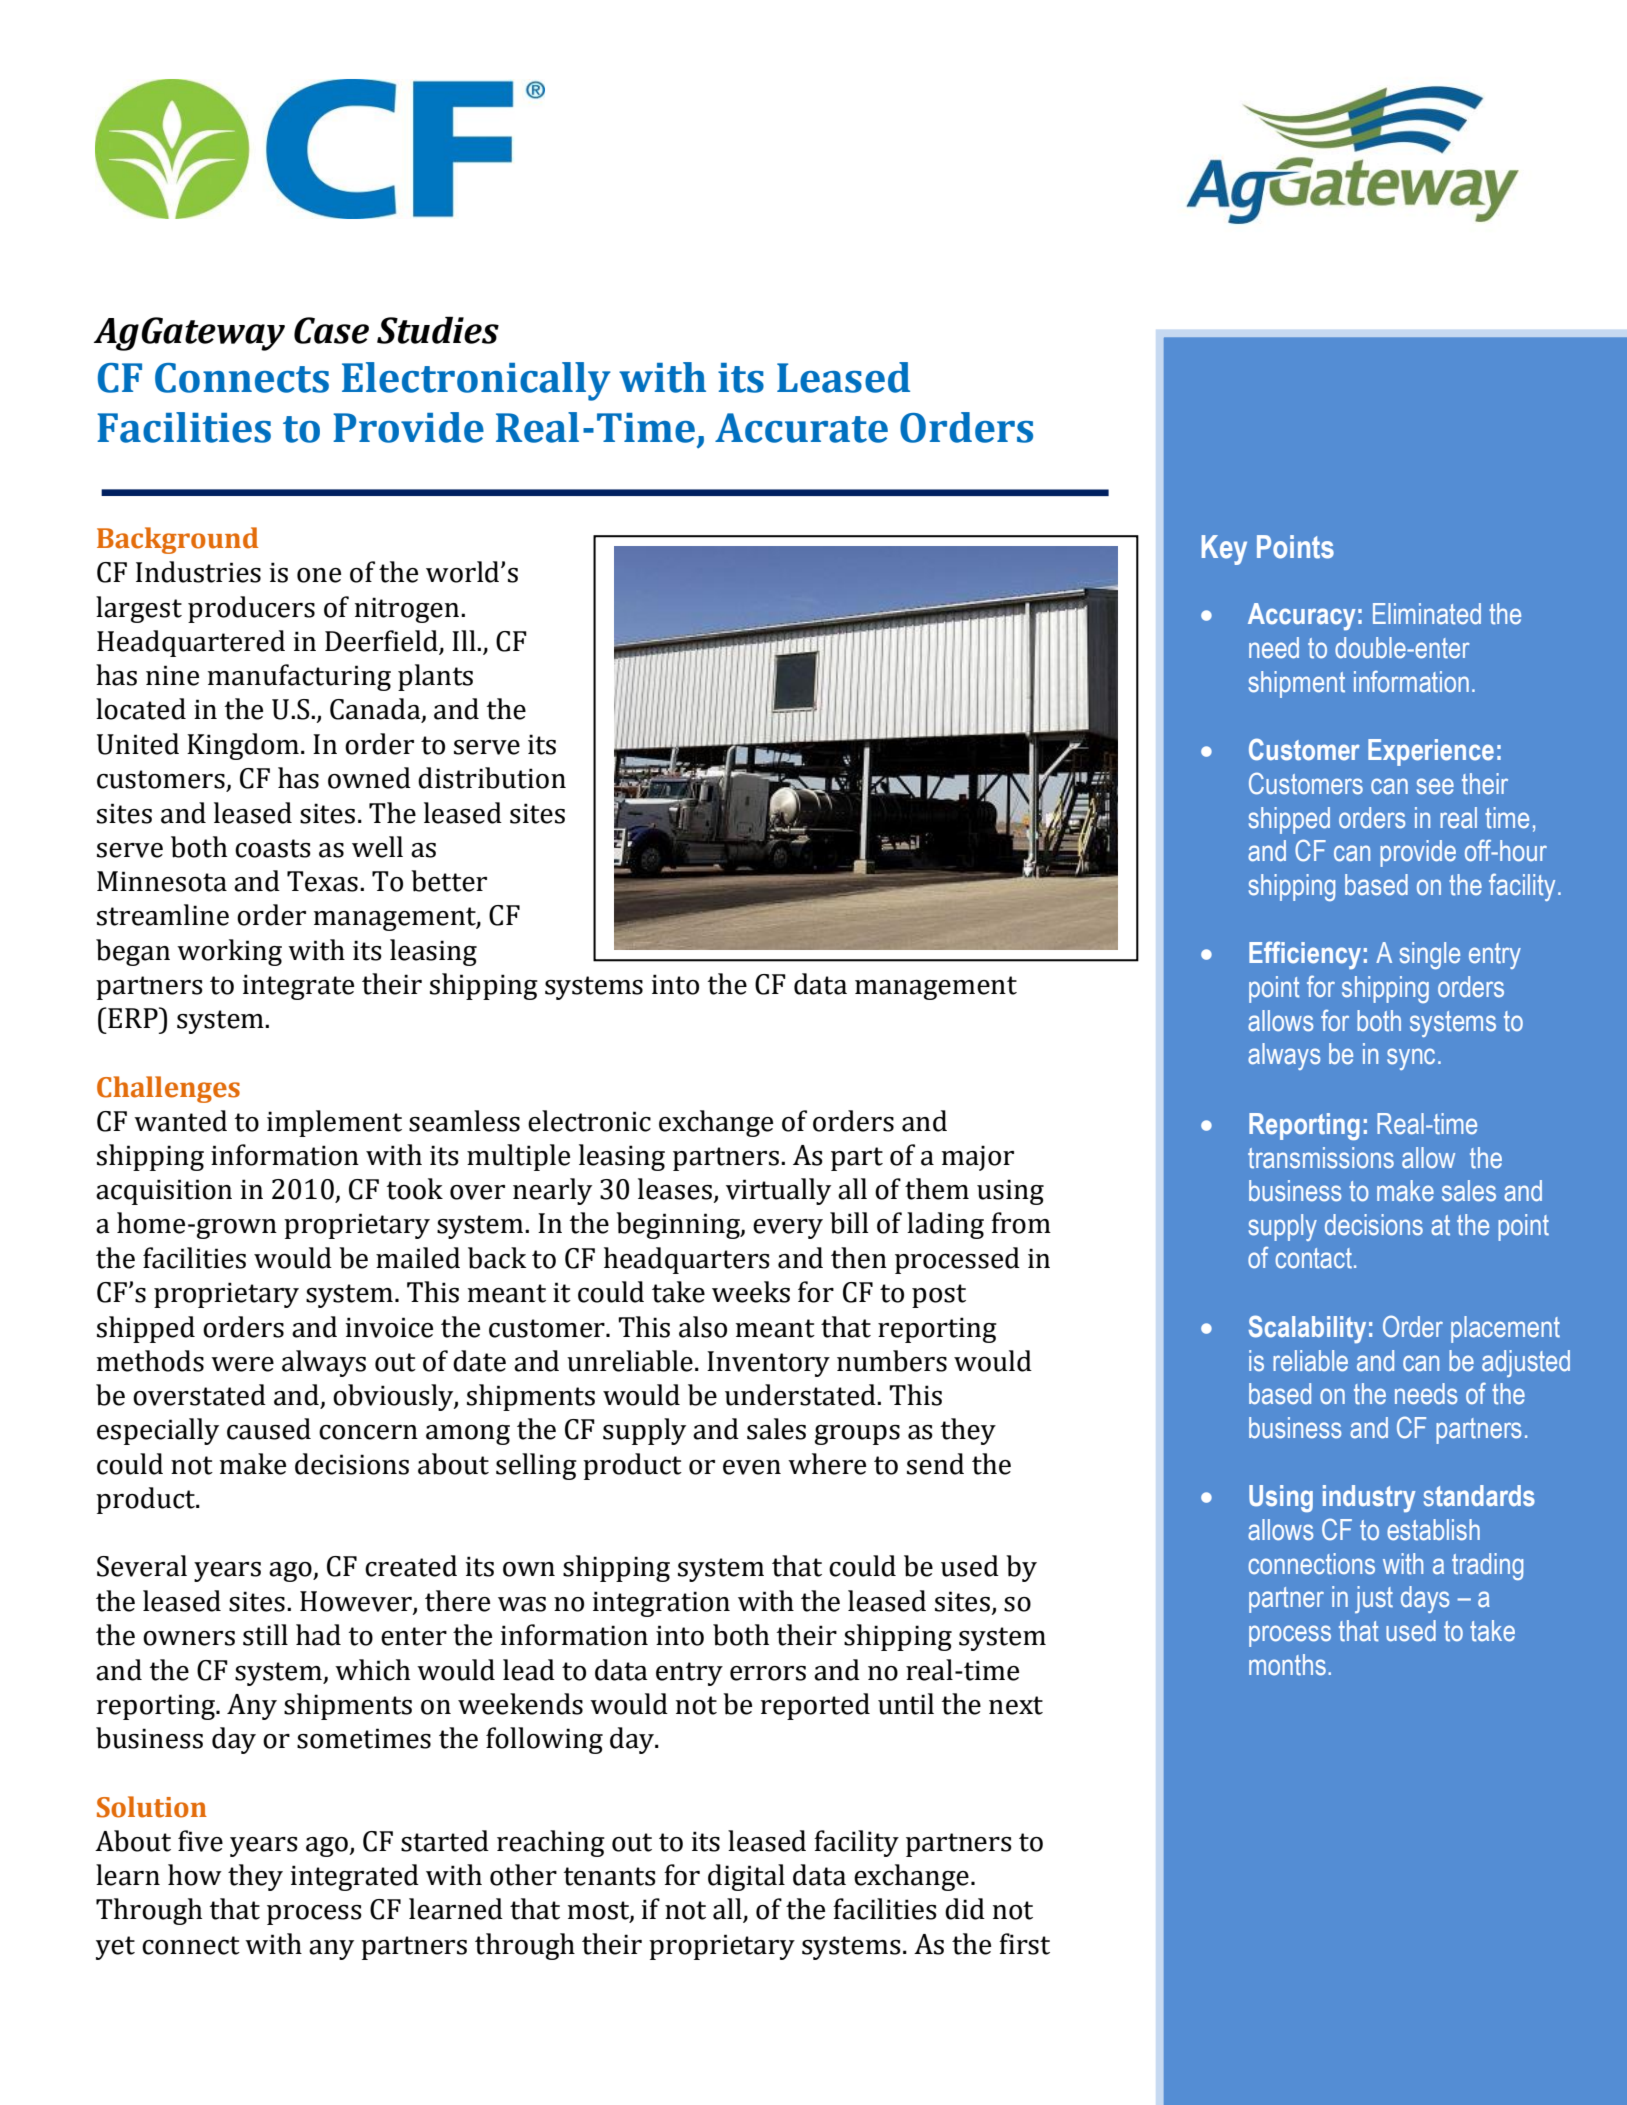 The image size is (1627, 2105). Describe the element at coordinates (801, 428) in the image. I see `Accurate` at that location.
